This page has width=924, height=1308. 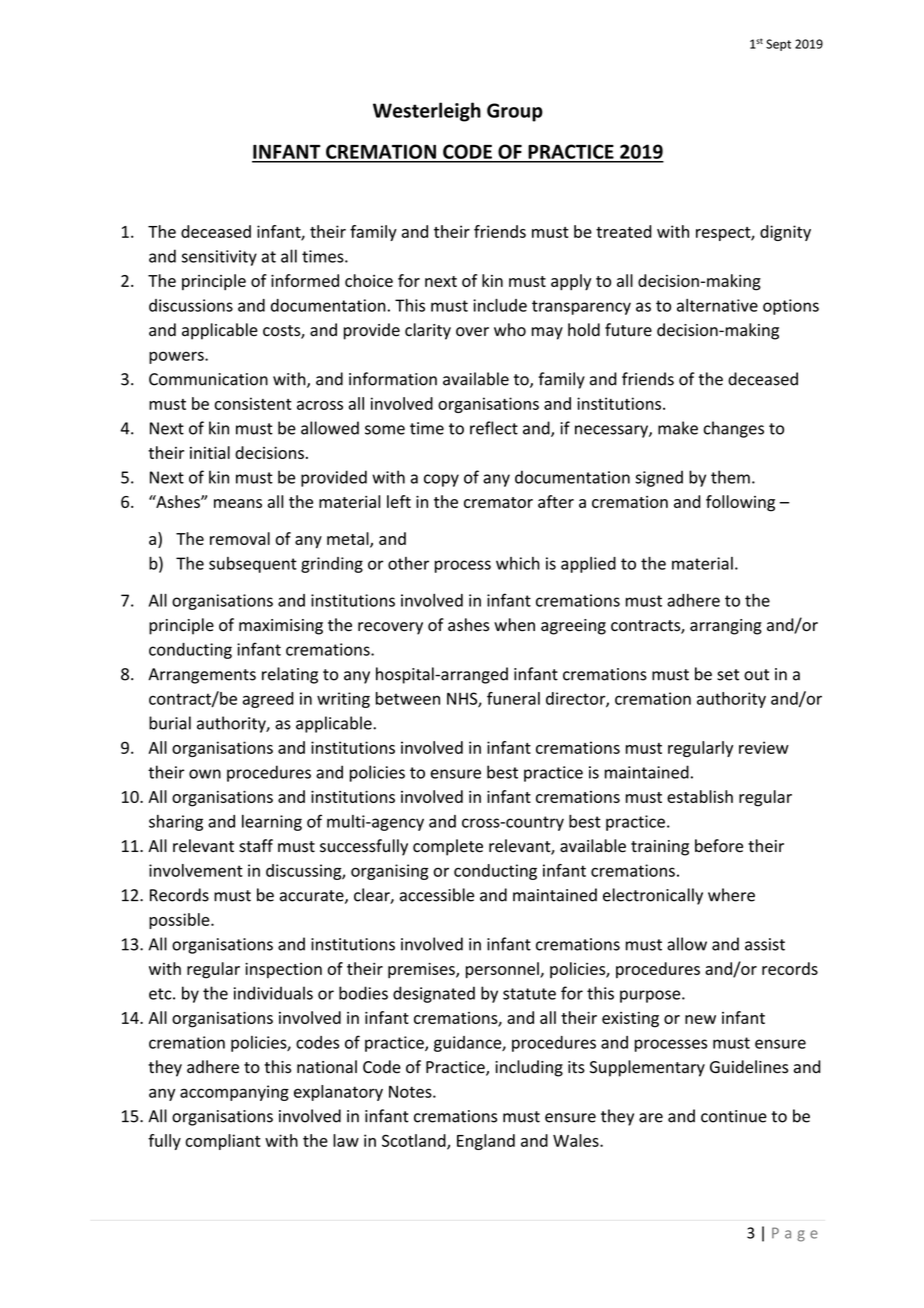 What do you see at coordinates (448, 847) in the page?
I see `complete` at bounding box center [448, 847].
